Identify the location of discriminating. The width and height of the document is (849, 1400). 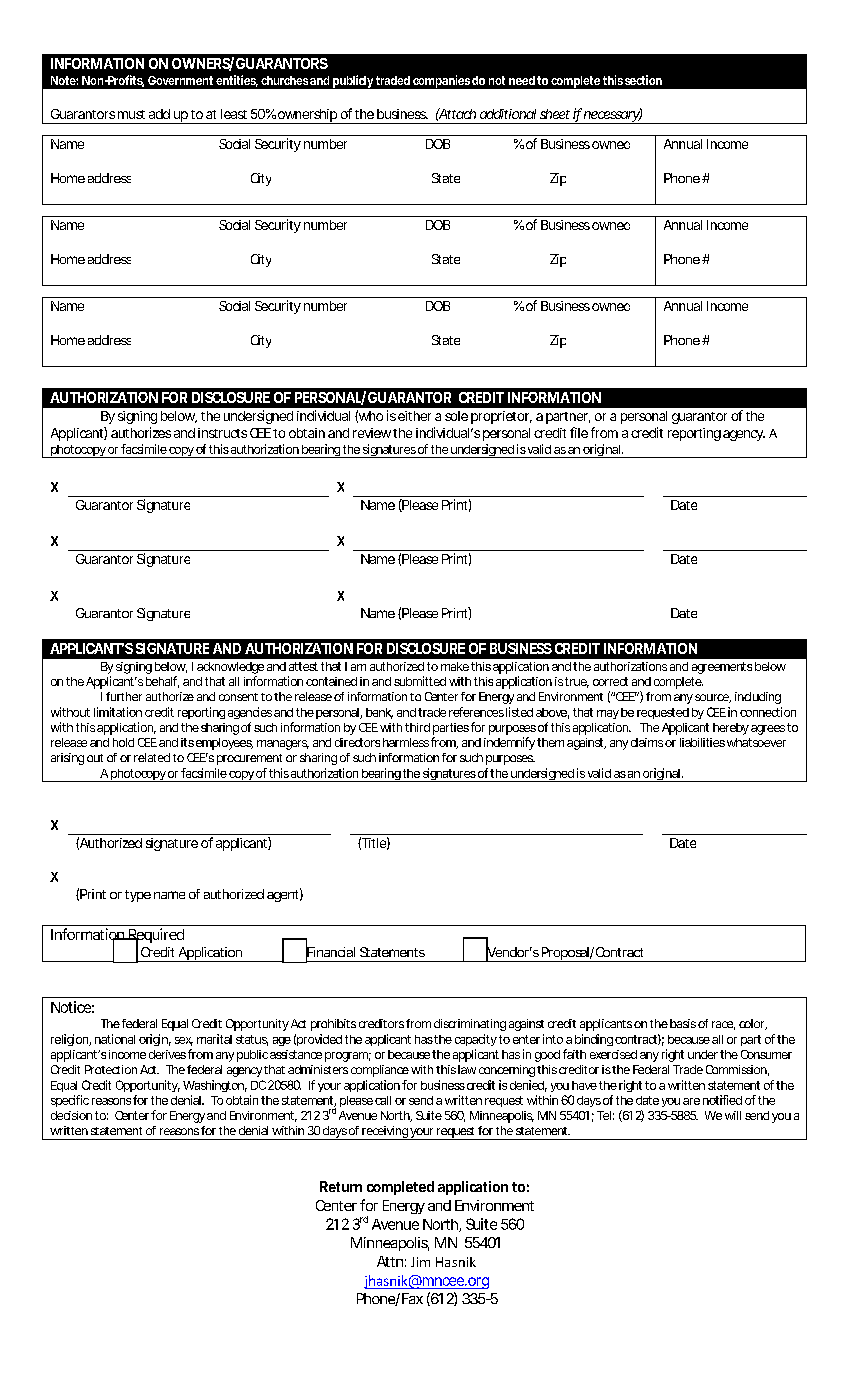
(470, 1025).
